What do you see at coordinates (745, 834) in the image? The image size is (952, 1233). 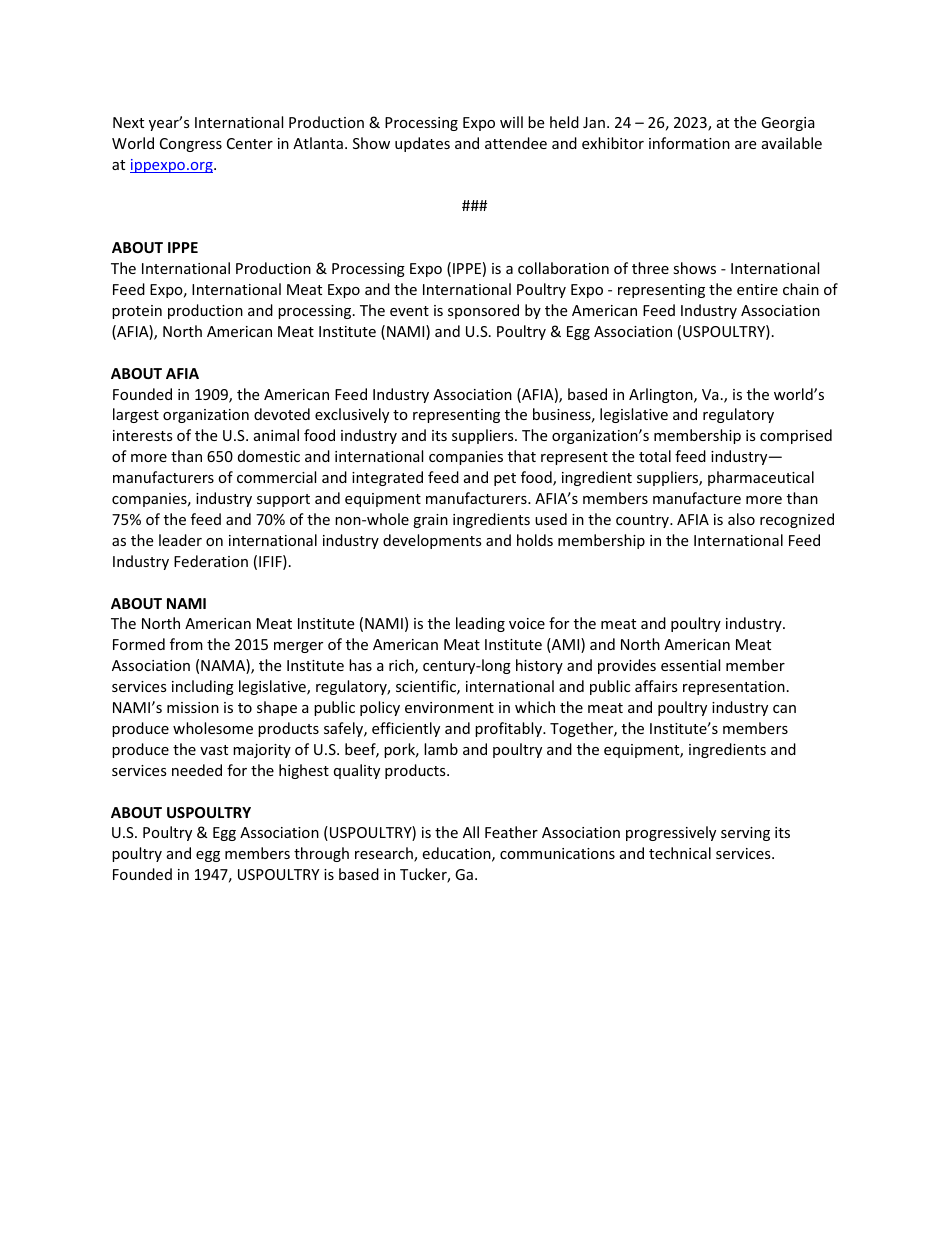 I see `serving` at bounding box center [745, 834].
